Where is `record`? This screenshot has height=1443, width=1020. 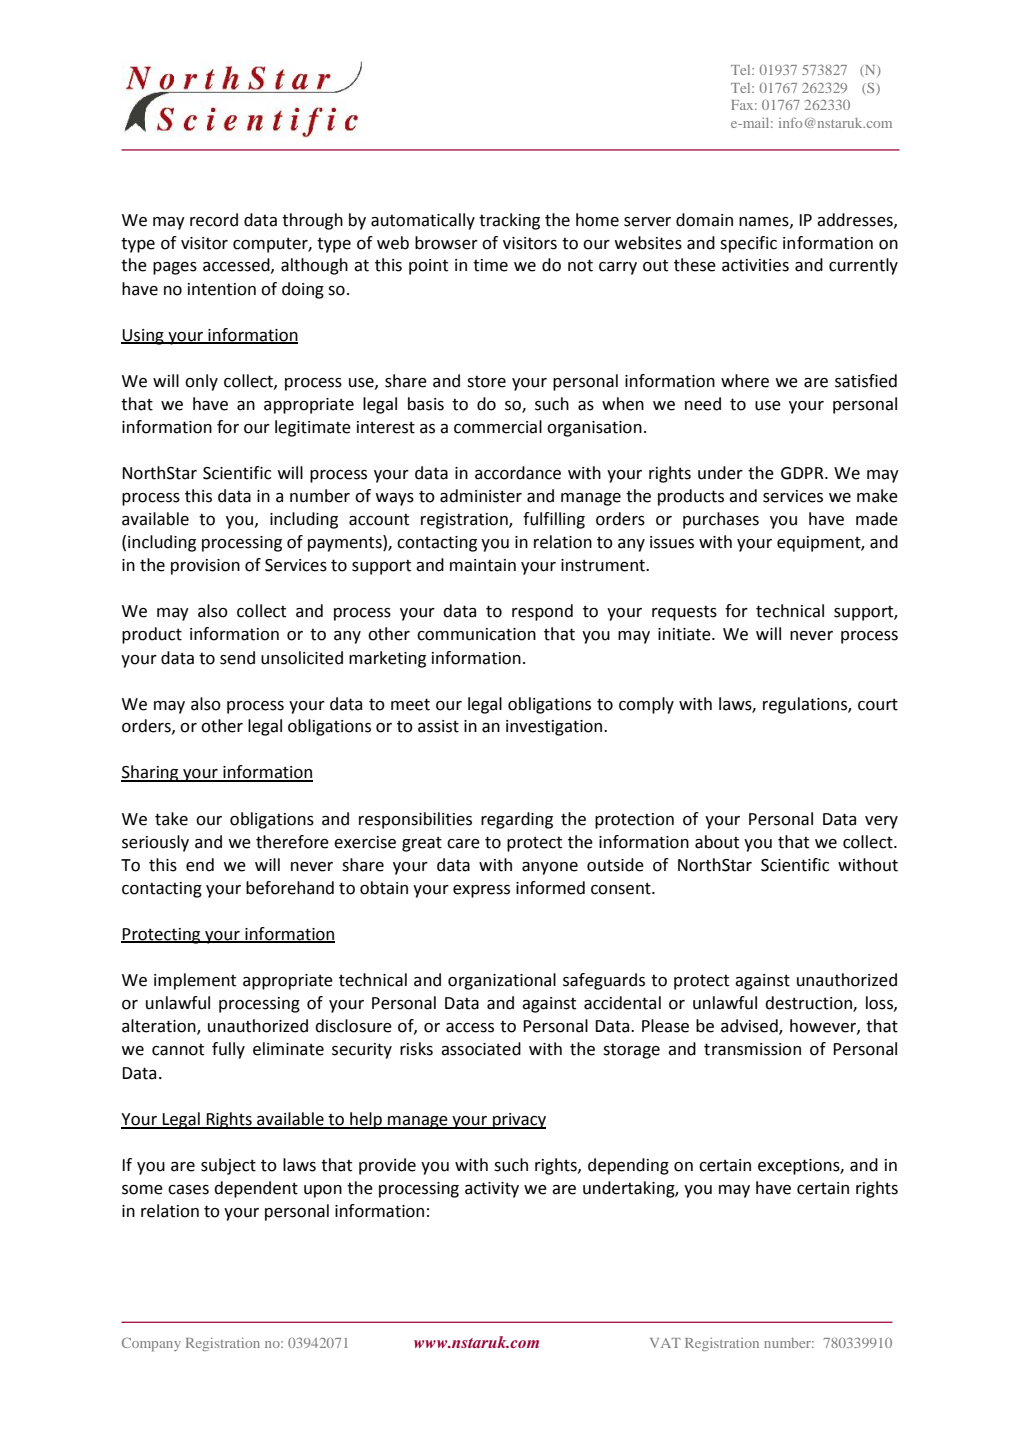
record is located at coordinates (214, 220).
